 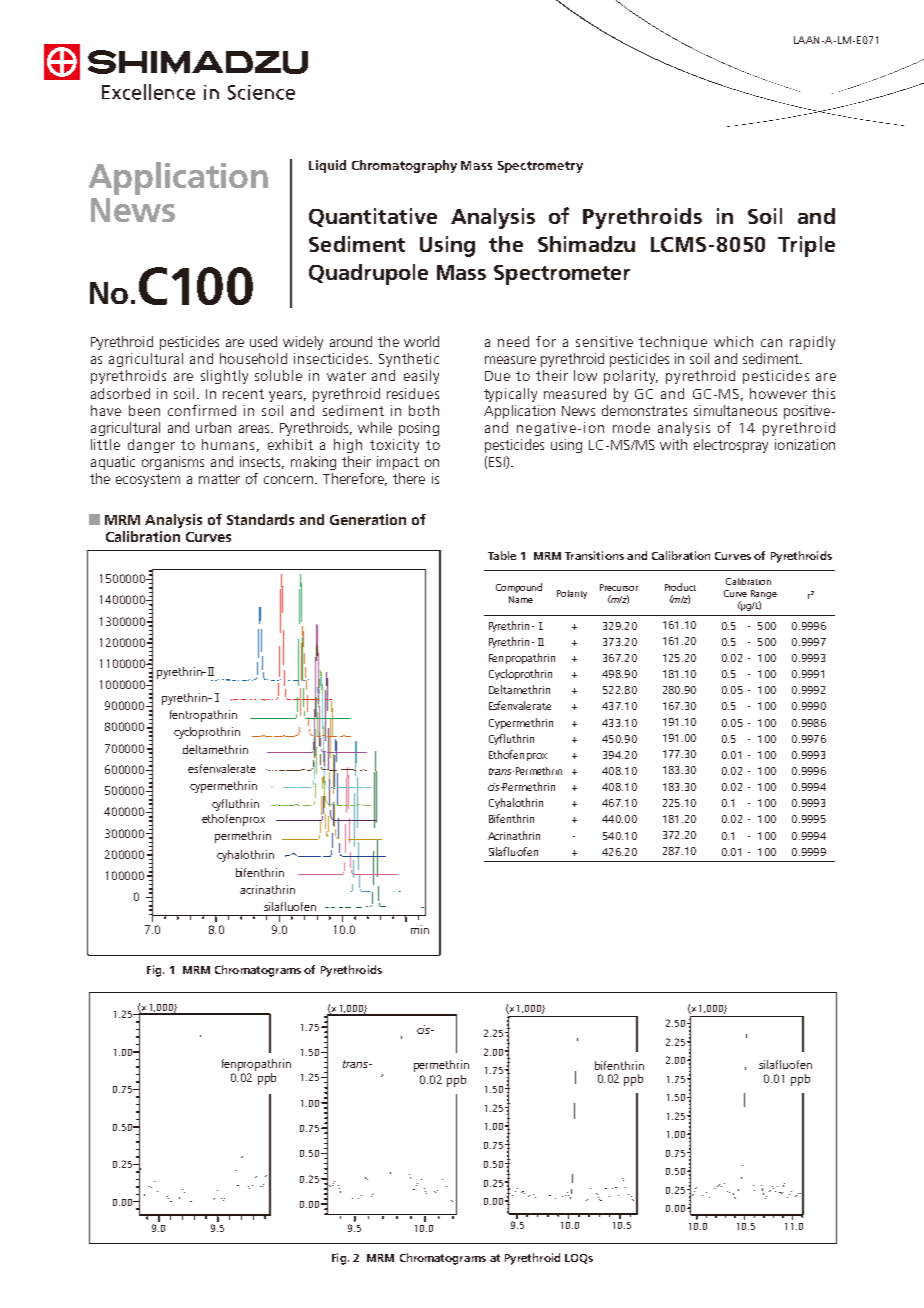 I want to click on min, so click(x=420, y=929).
